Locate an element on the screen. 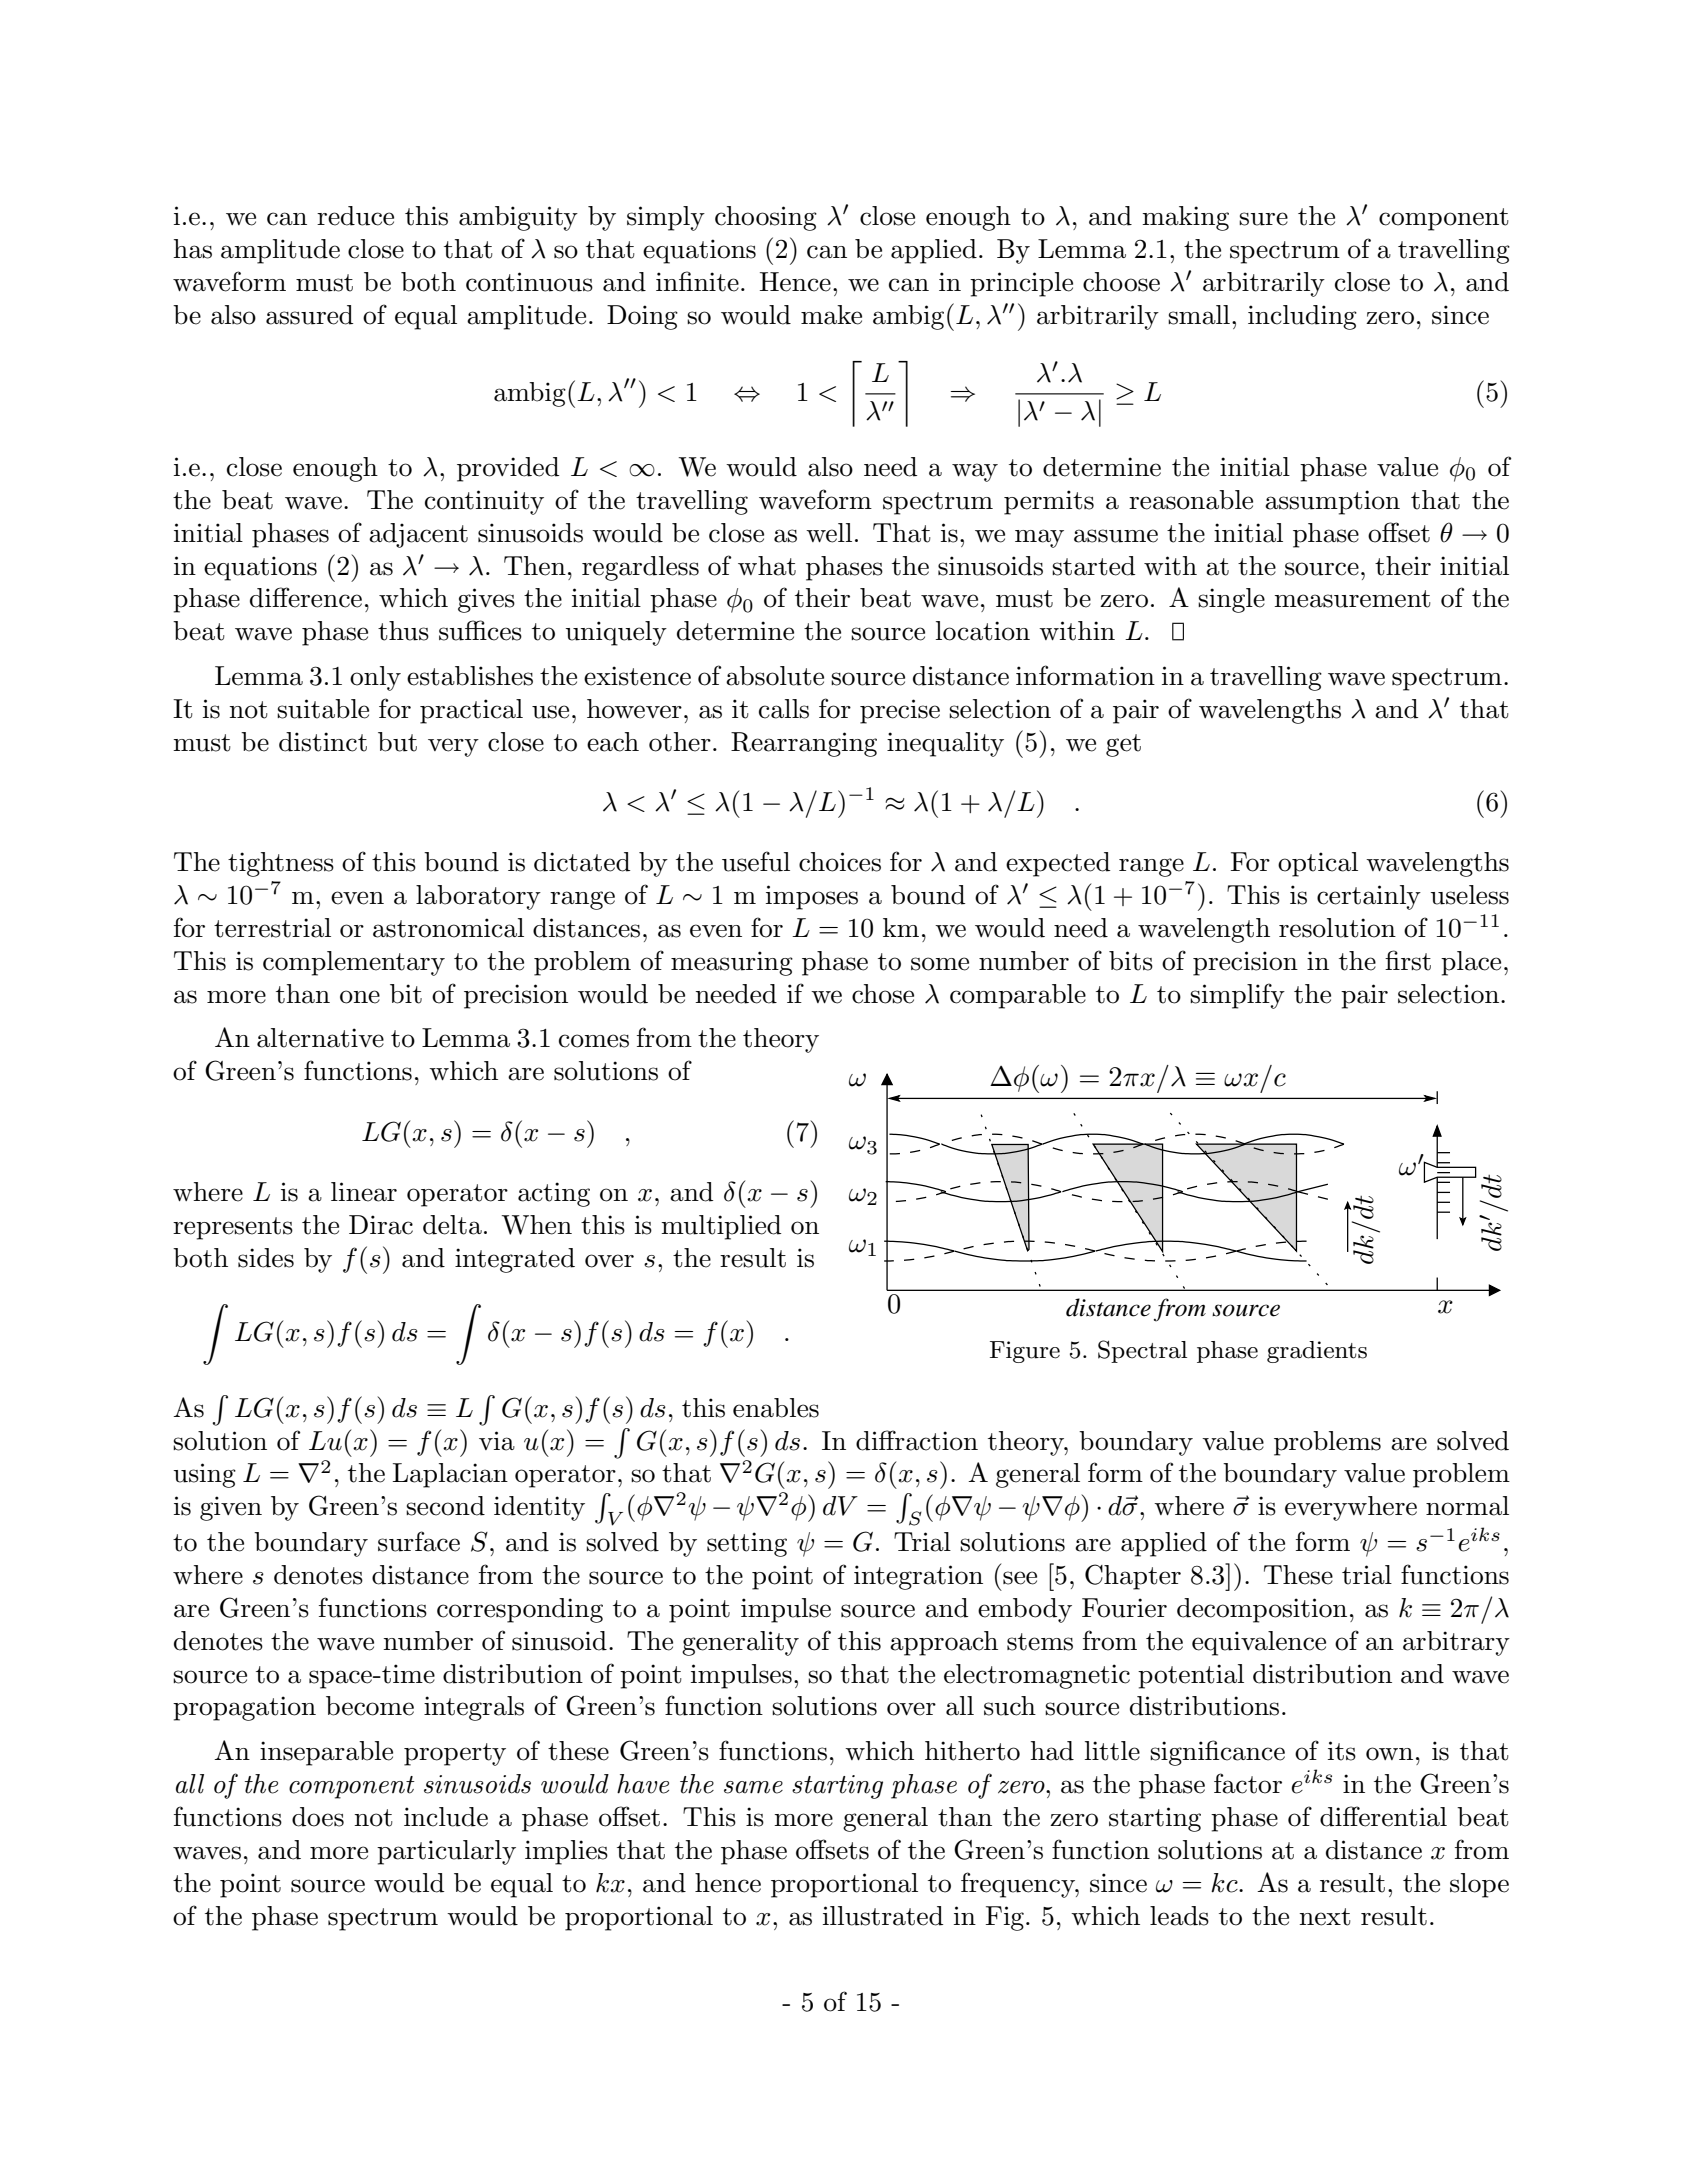  distinct is located at coordinates (323, 742).
